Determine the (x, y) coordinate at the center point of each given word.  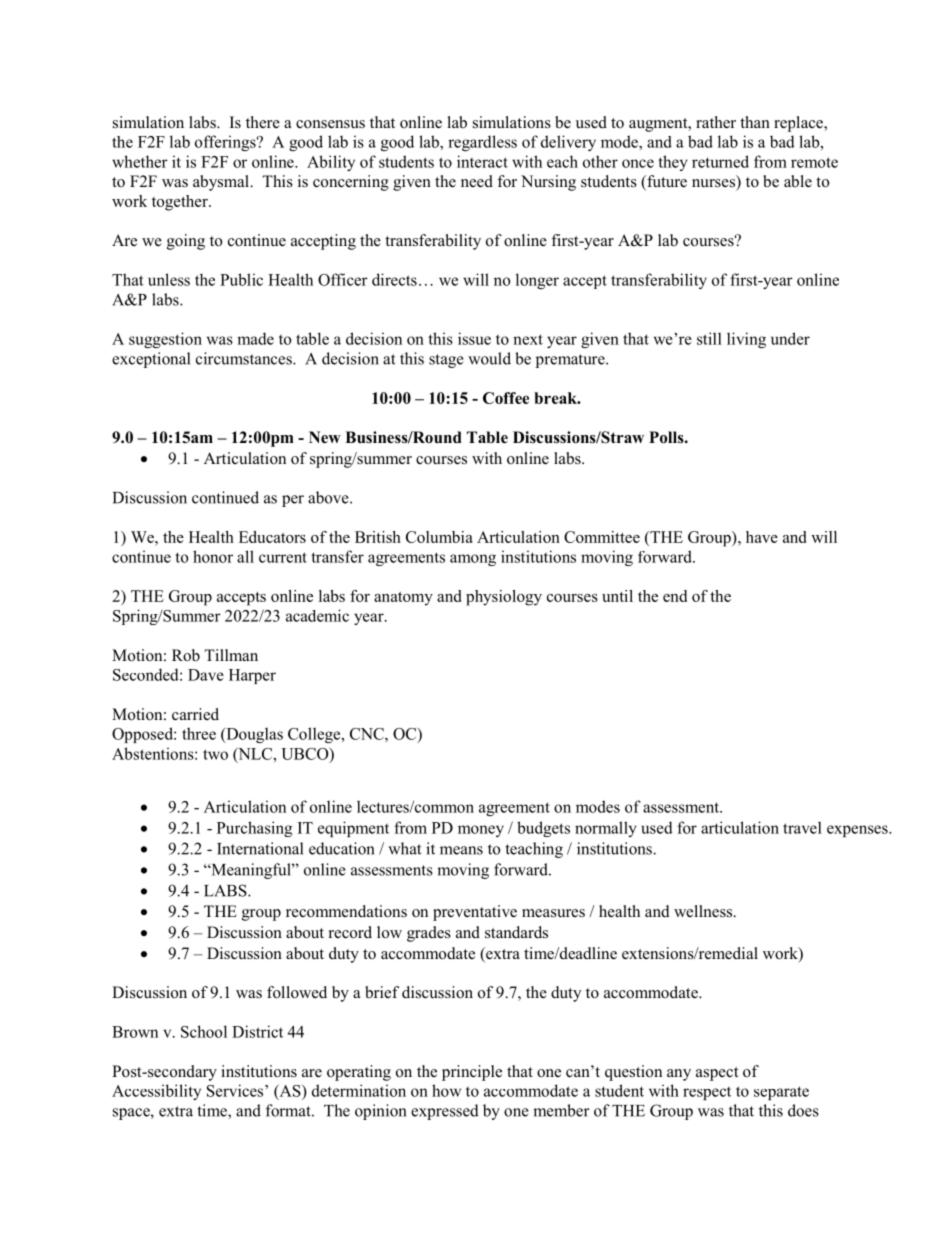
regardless (482, 143)
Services (236, 1090)
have (762, 537)
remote (814, 162)
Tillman (231, 655)
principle (472, 1073)
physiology (504, 598)
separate (781, 1093)
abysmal (222, 183)
